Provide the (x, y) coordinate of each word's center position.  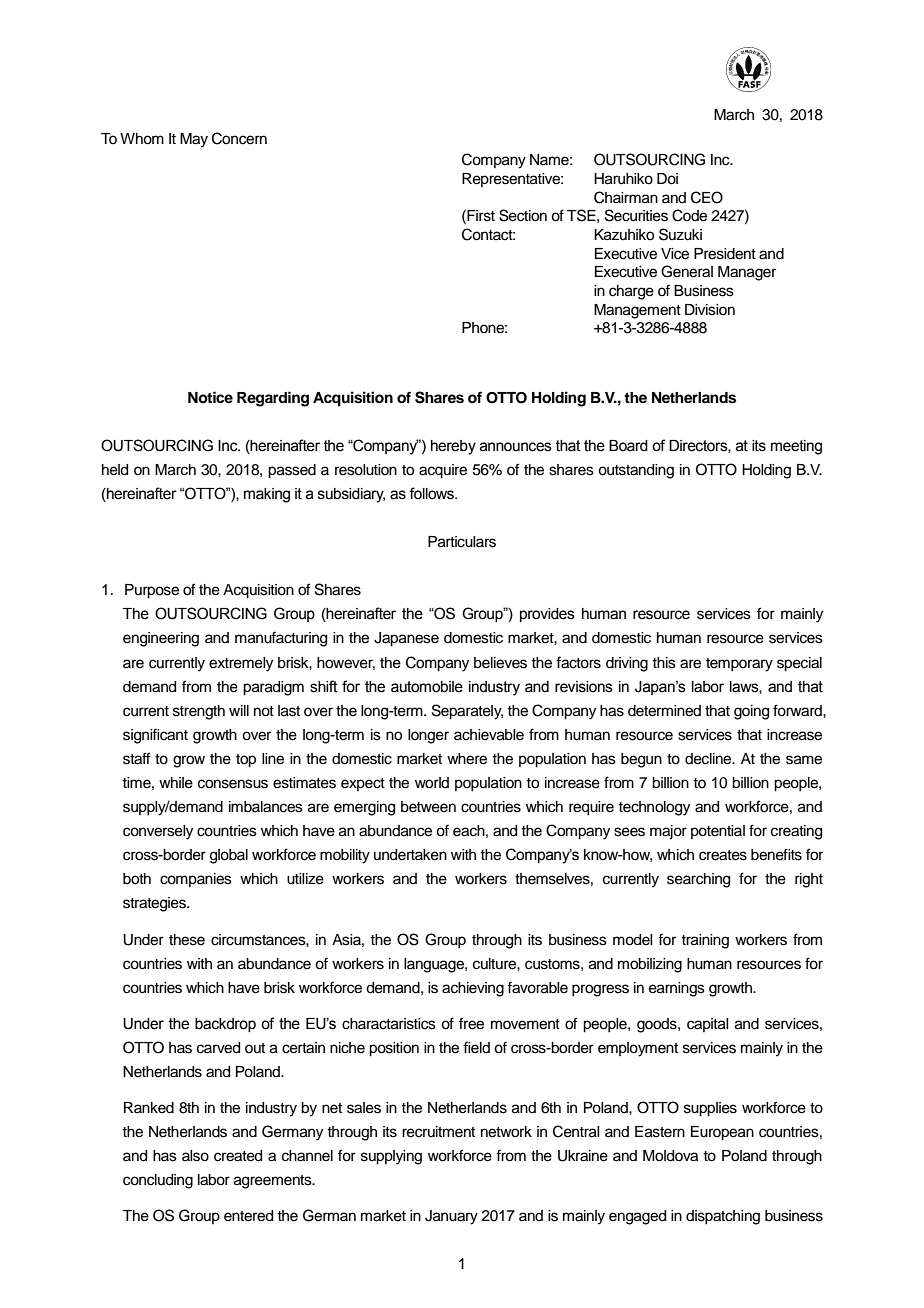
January (451, 1217)
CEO (707, 197)
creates (723, 855)
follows (432, 493)
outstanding (636, 471)
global (229, 856)
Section (523, 215)
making (267, 495)
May (194, 140)
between (428, 807)
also (195, 1156)
